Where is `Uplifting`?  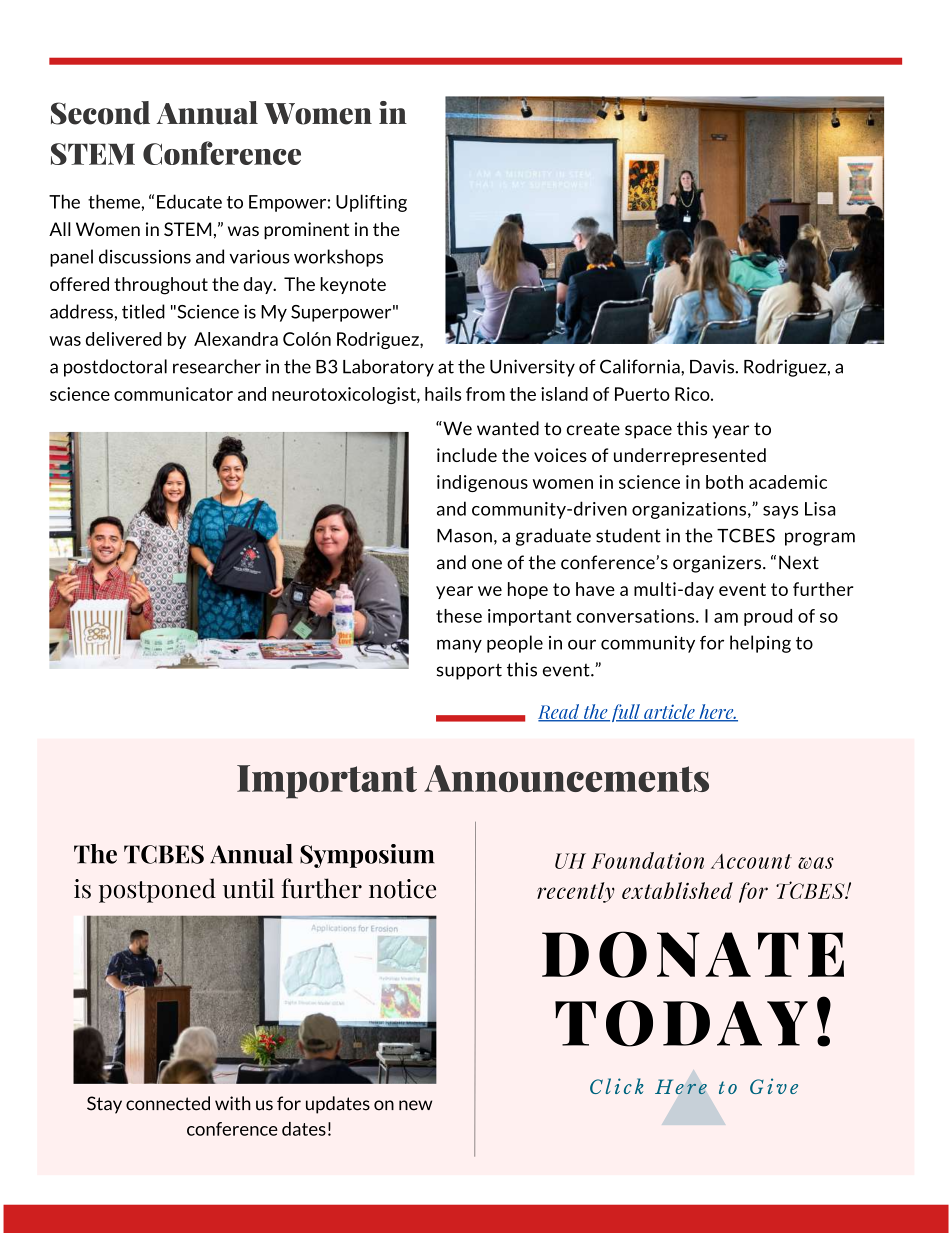 Uplifting is located at coordinates (371, 203).
